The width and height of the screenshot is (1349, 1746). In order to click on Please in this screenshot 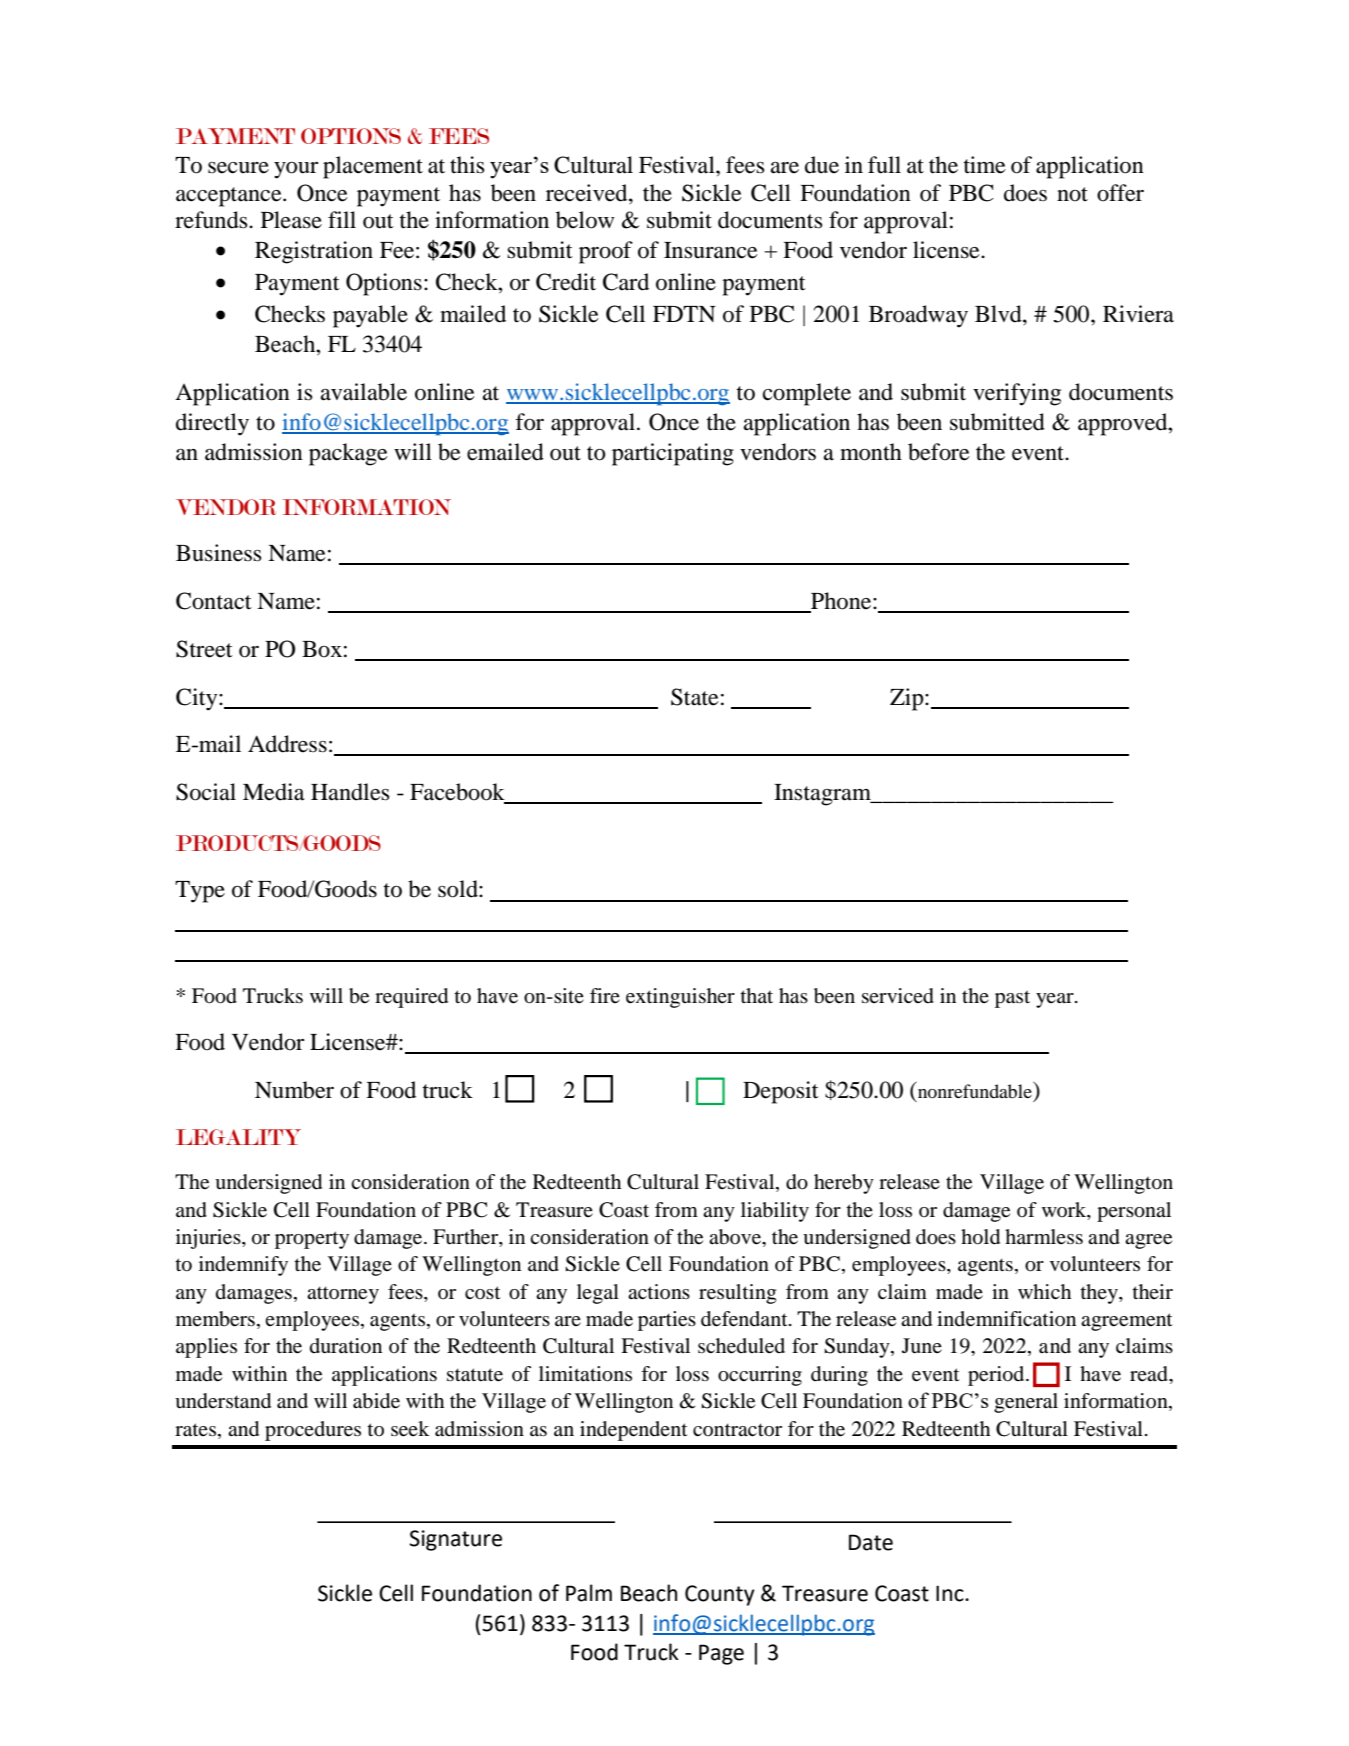, I will do `click(291, 220)`.
